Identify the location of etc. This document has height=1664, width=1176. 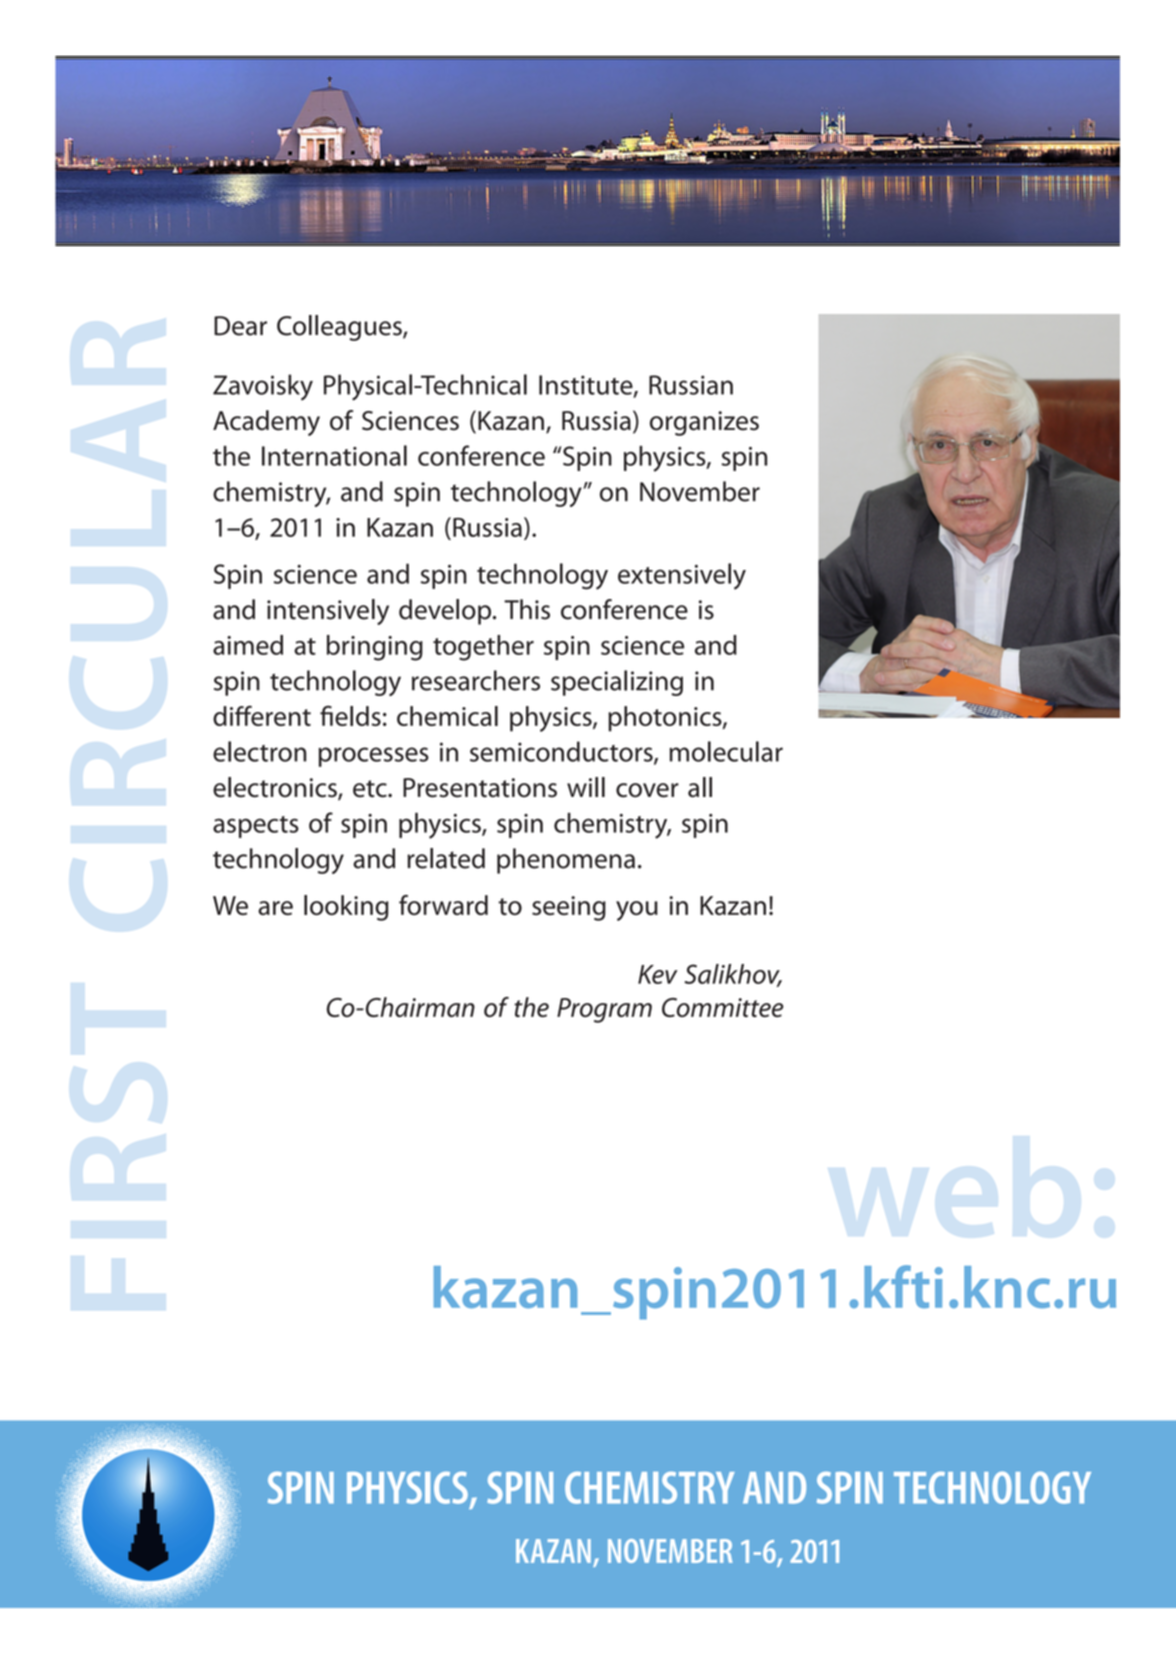
(371, 789).
